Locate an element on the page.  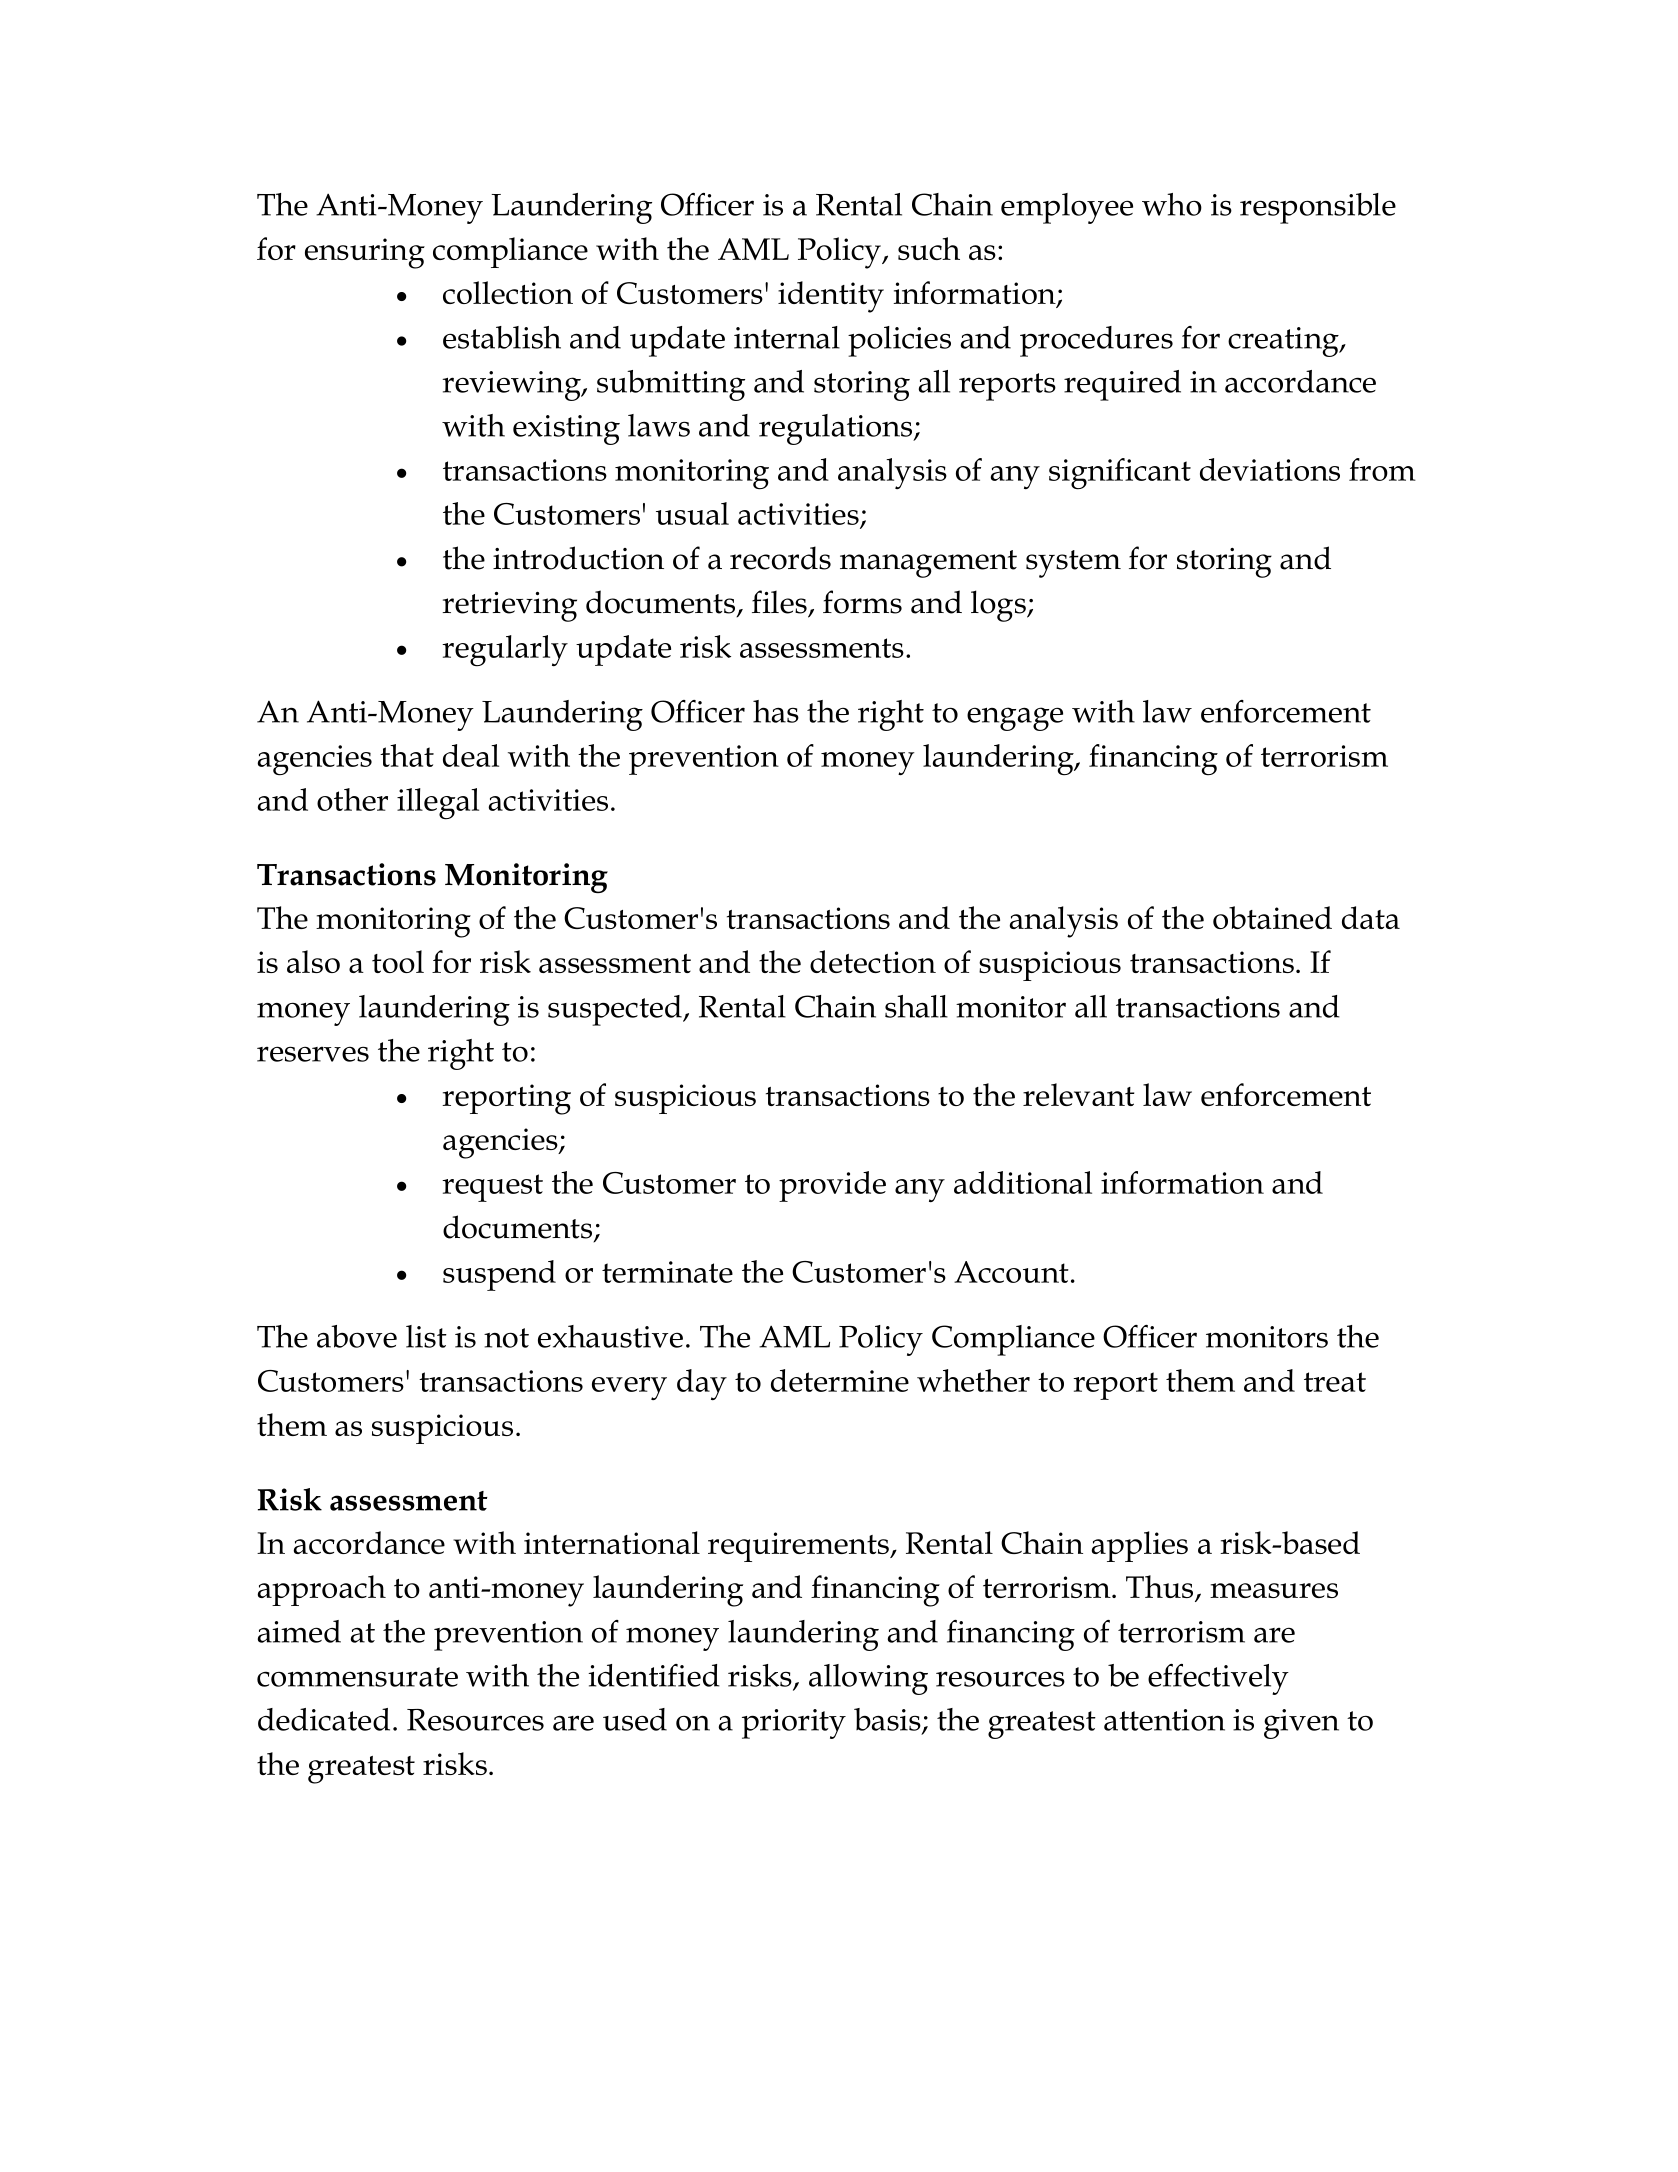
commensurate is located at coordinates (357, 1677).
